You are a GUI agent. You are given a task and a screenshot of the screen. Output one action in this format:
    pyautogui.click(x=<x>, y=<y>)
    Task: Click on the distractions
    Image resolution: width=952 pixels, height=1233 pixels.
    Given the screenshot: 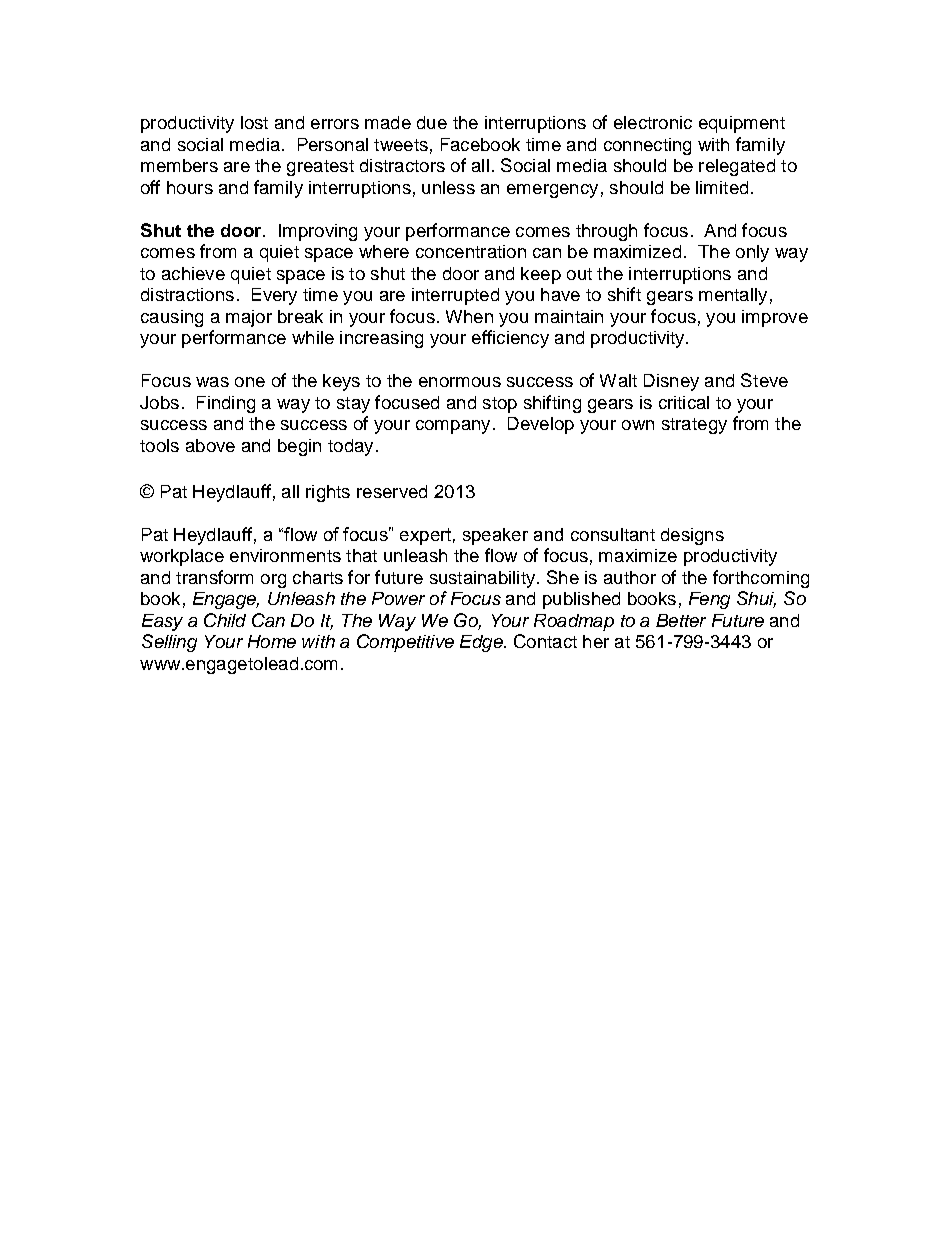 What is the action you would take?
    pyautogui.click(x=187, y=294)
